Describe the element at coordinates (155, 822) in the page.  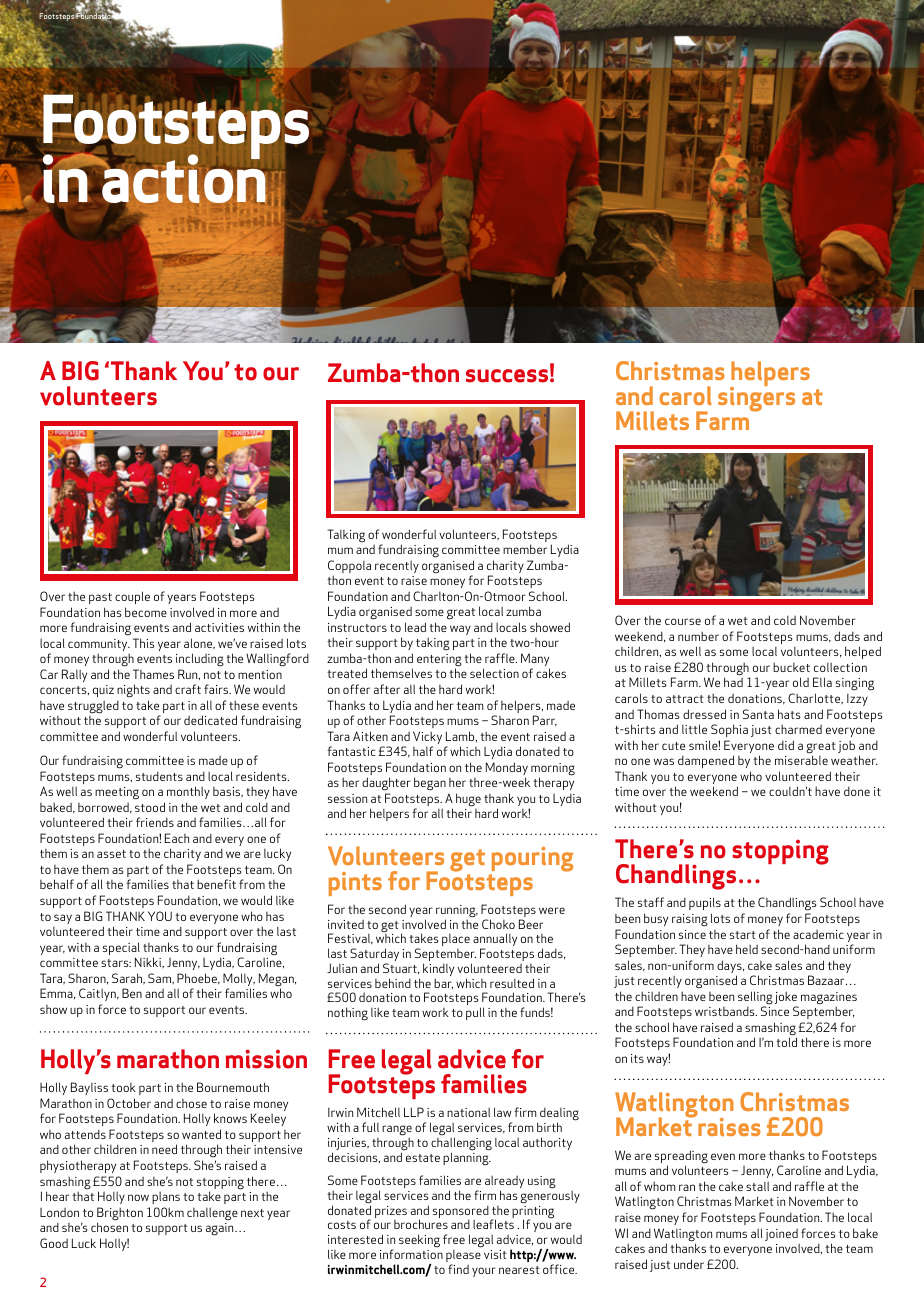
I see `friends` at that location.
